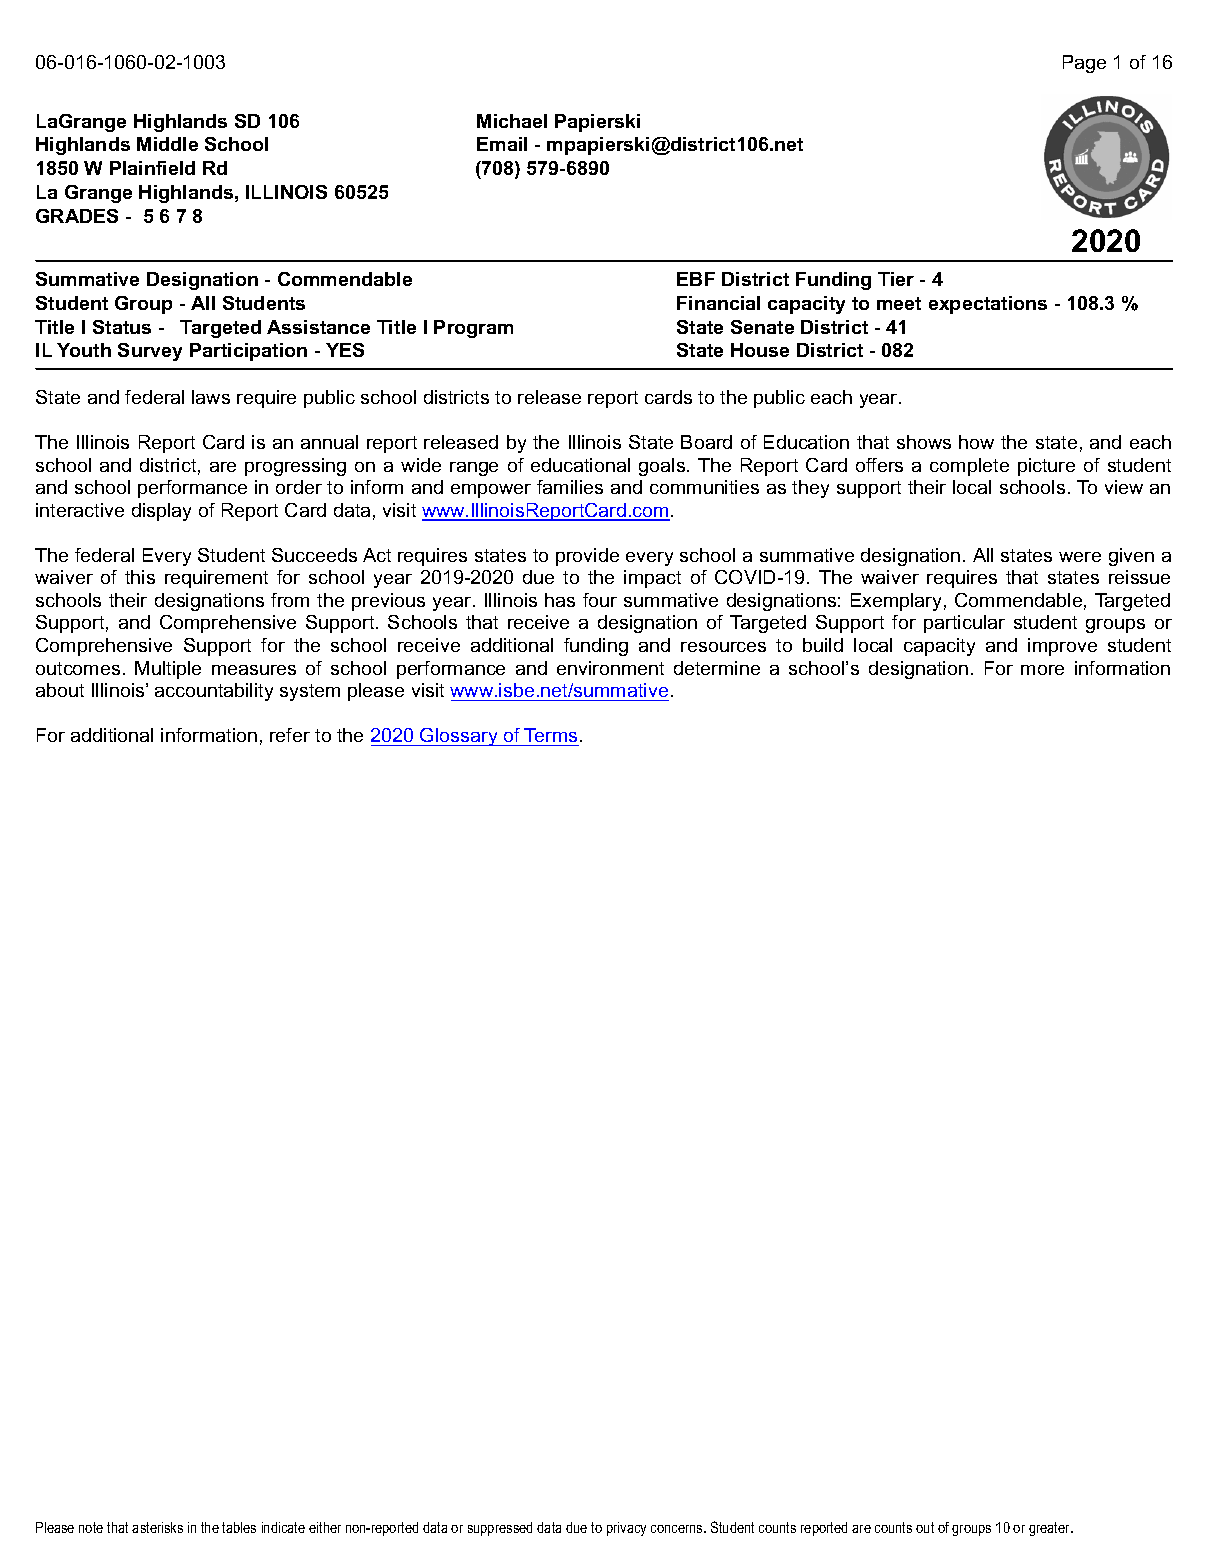 The image size is (1209, 1565). What do you see at coordinates (239, 1527) in the screenshot?
I see `tables` at bounding box center [239, 1527].
